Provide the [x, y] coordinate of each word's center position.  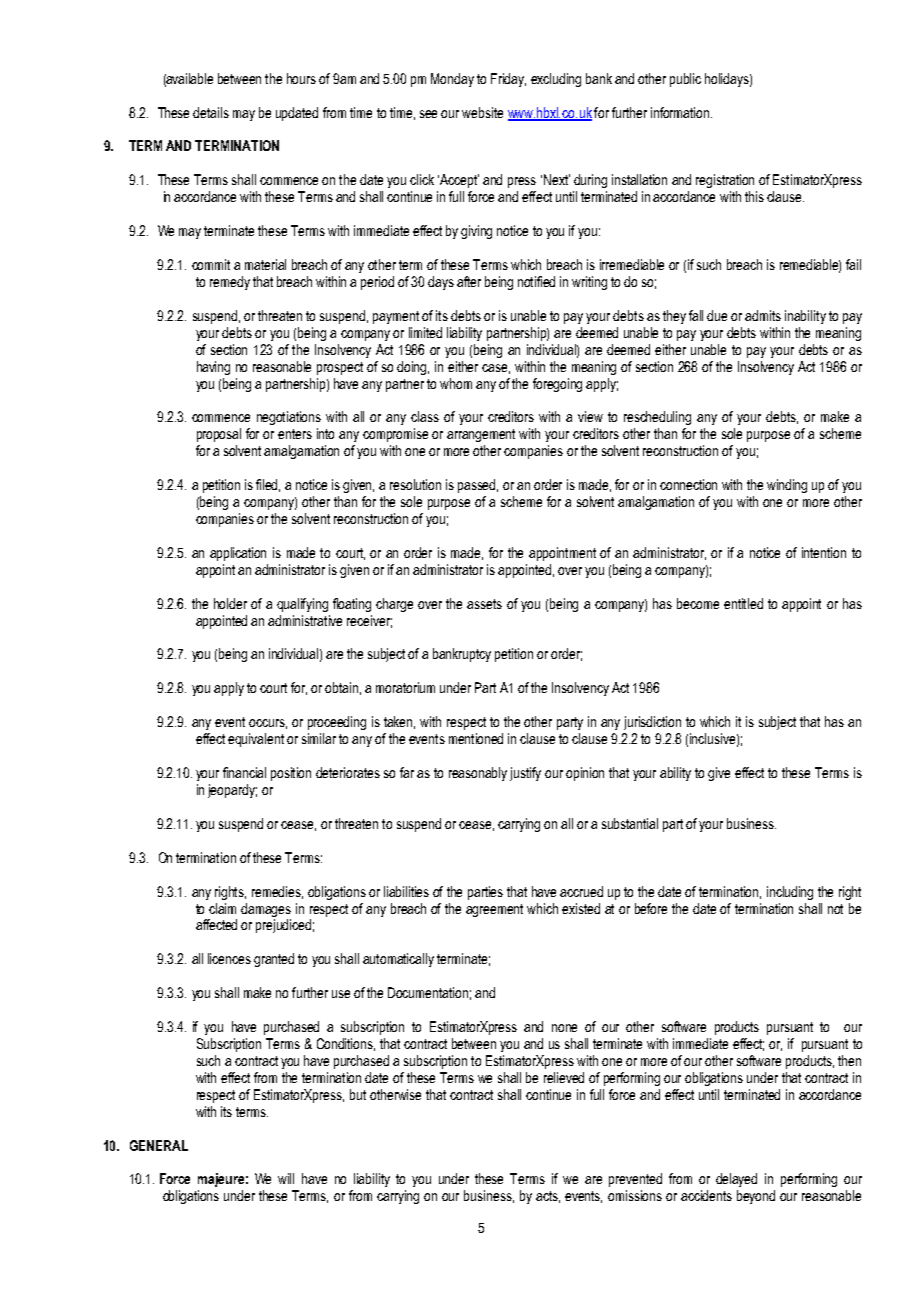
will [286, 1178]
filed [268, 485]
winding [787, 486]
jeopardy [232, 791]
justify [525, 774]
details [211, 112]
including [790, 893]
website [482, 112]
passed [478, 486]
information [681, 112]
